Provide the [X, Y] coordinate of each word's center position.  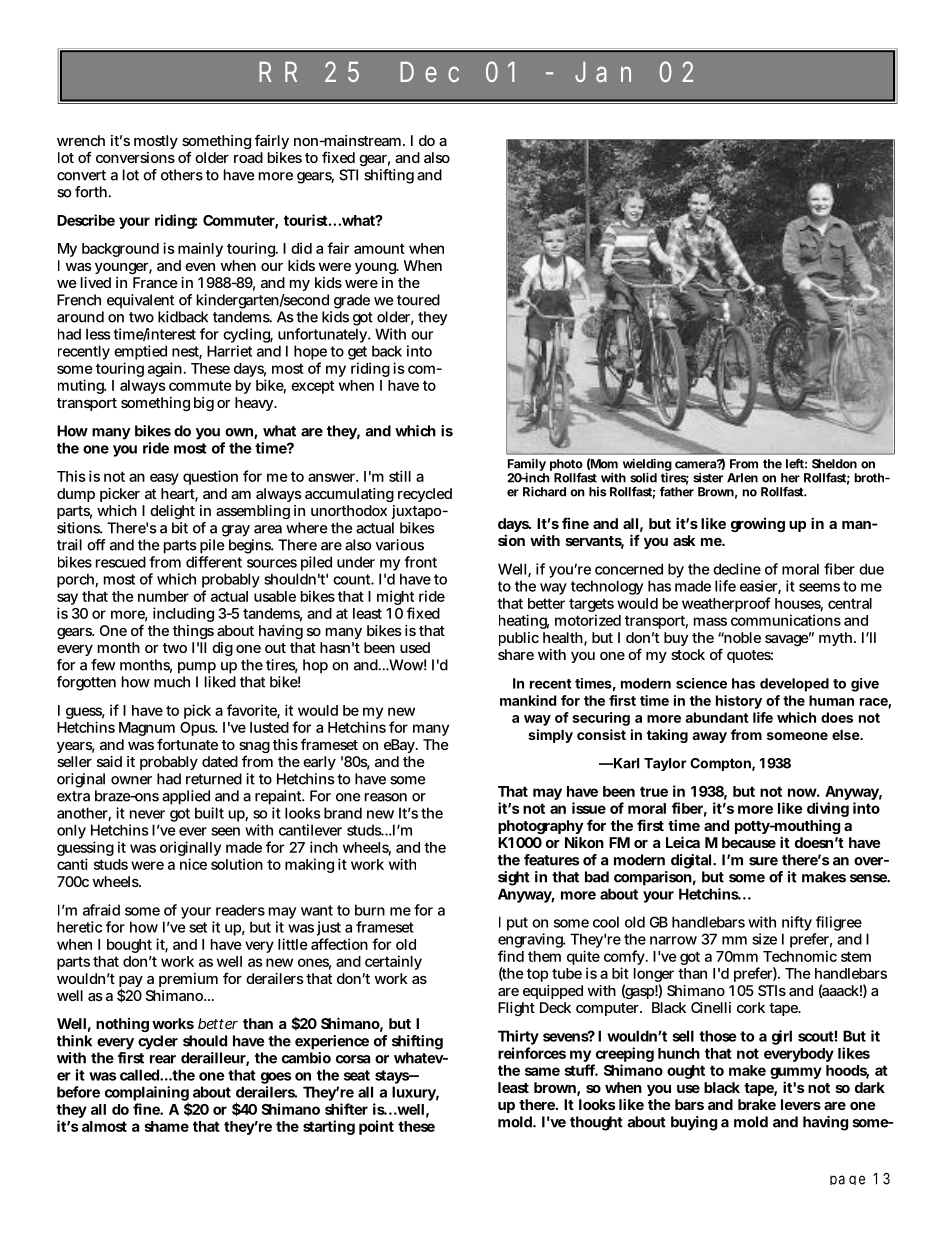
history [739, 702]
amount [379, 248]
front [420, 562]
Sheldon [834, 464]
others [182, 175]
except [312, 387]
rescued [121, 562]
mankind [528, 700]
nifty [797, 923]
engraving [532, 942]
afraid [101, 910]
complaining [147, 1094]
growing [758, 525]
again [166, 369]
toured [418, 300]
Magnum [147, 730]
